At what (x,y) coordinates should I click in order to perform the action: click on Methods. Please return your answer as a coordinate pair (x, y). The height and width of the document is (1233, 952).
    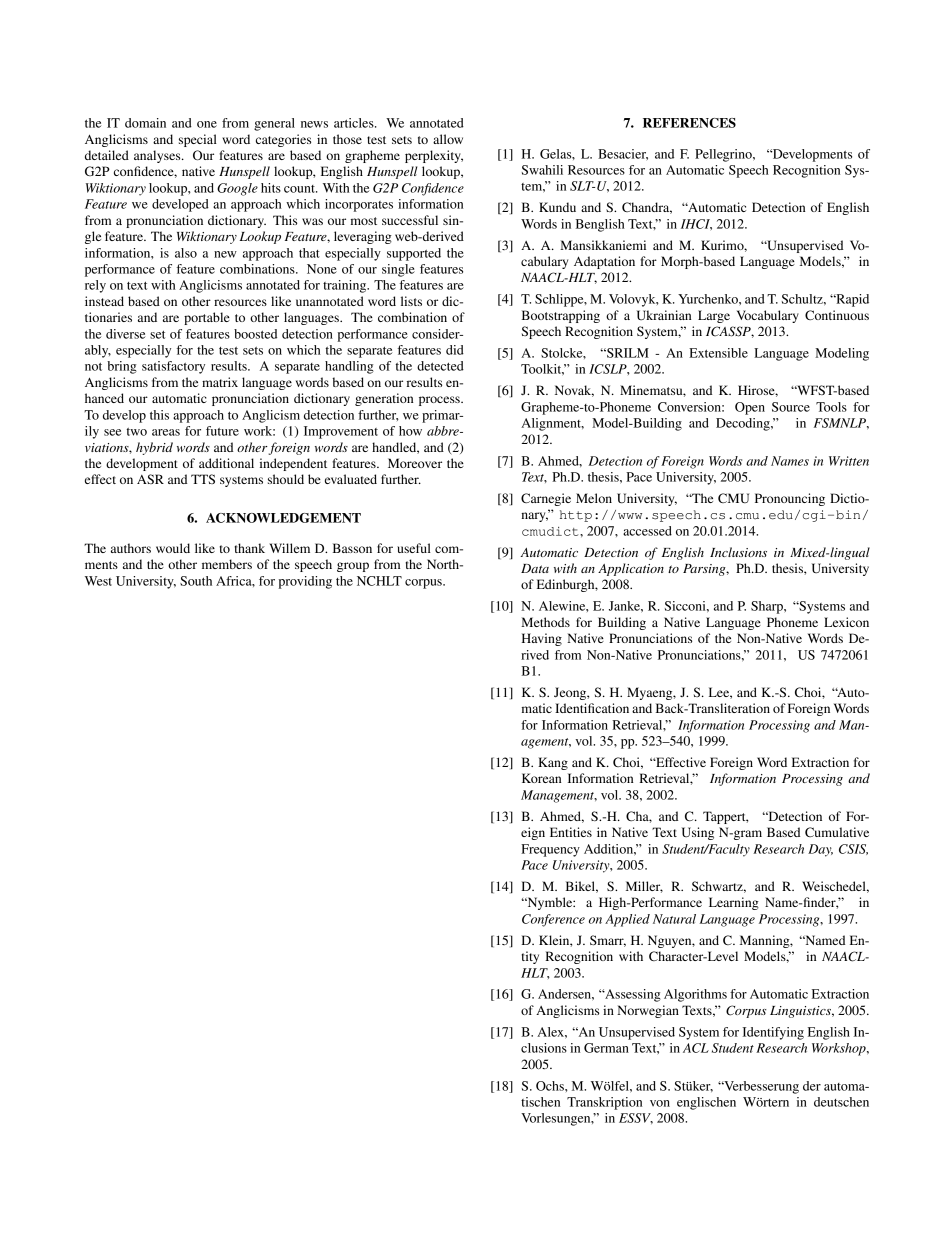
    Looking at the image, I should click on (545, 622).
